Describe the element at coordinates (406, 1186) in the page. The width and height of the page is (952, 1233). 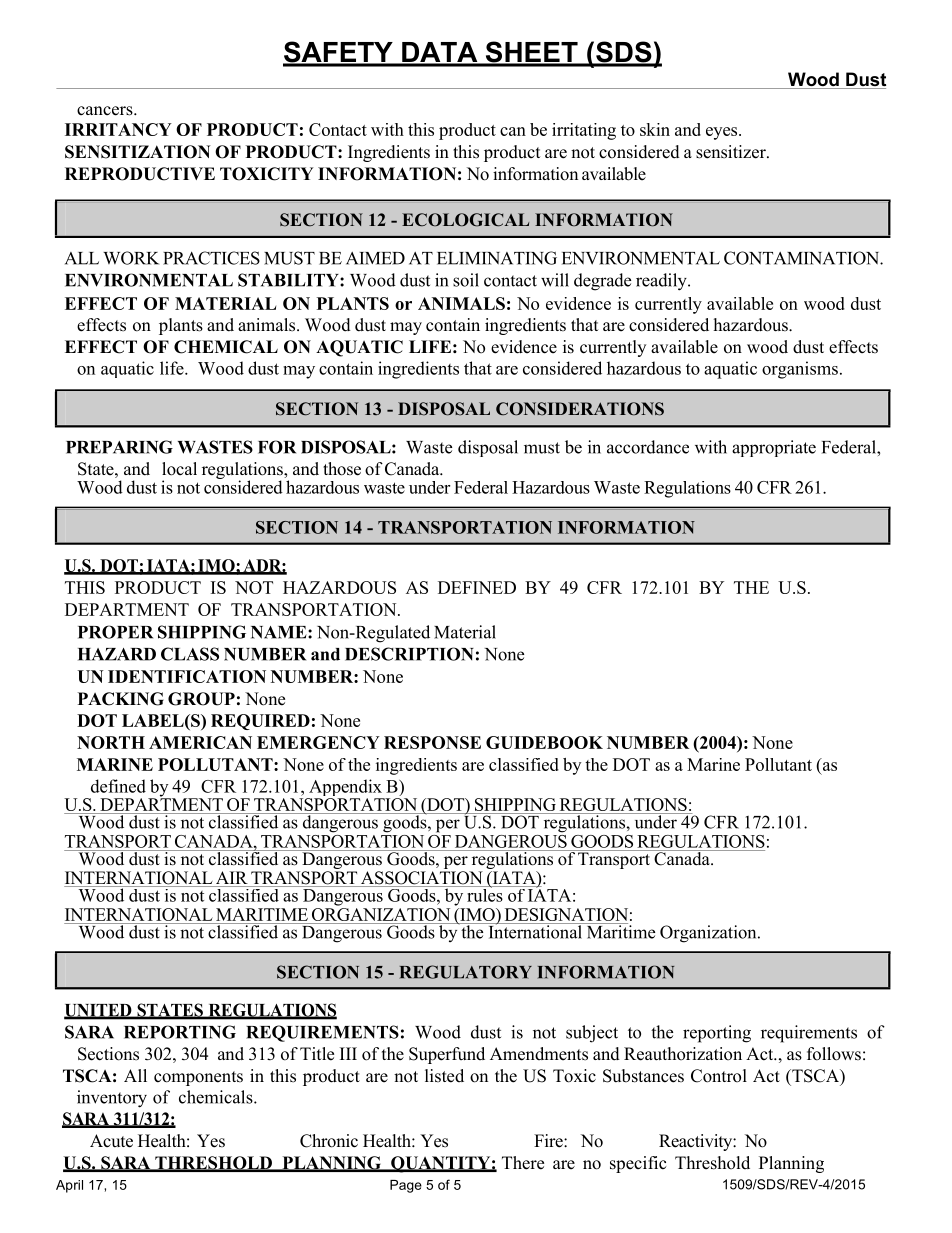
I see `Page` at that location.
